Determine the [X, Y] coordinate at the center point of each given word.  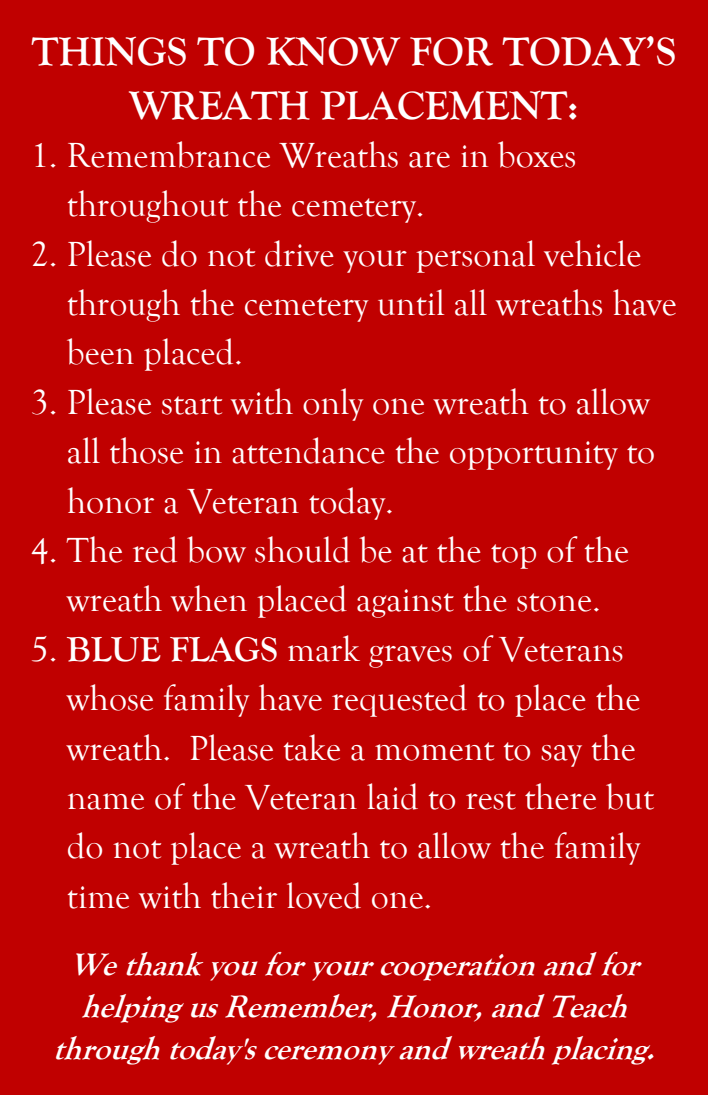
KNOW [333, 51]
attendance [309, 450]
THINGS [108, 51]
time [98, 897]
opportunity [534, 455]
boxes [536, 154]
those [146, 450]
